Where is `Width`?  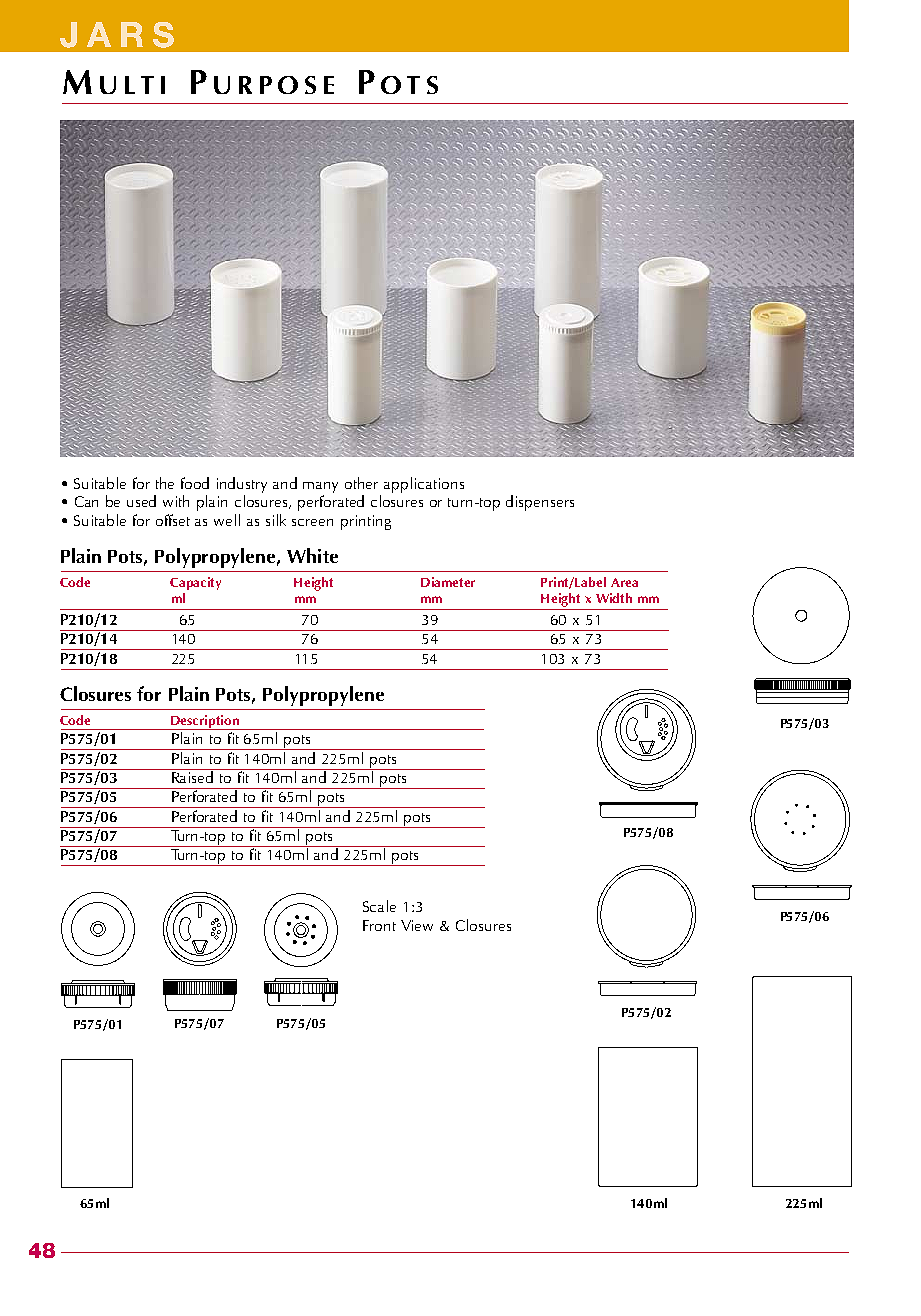
Width is located at coordinates (614, 598).
